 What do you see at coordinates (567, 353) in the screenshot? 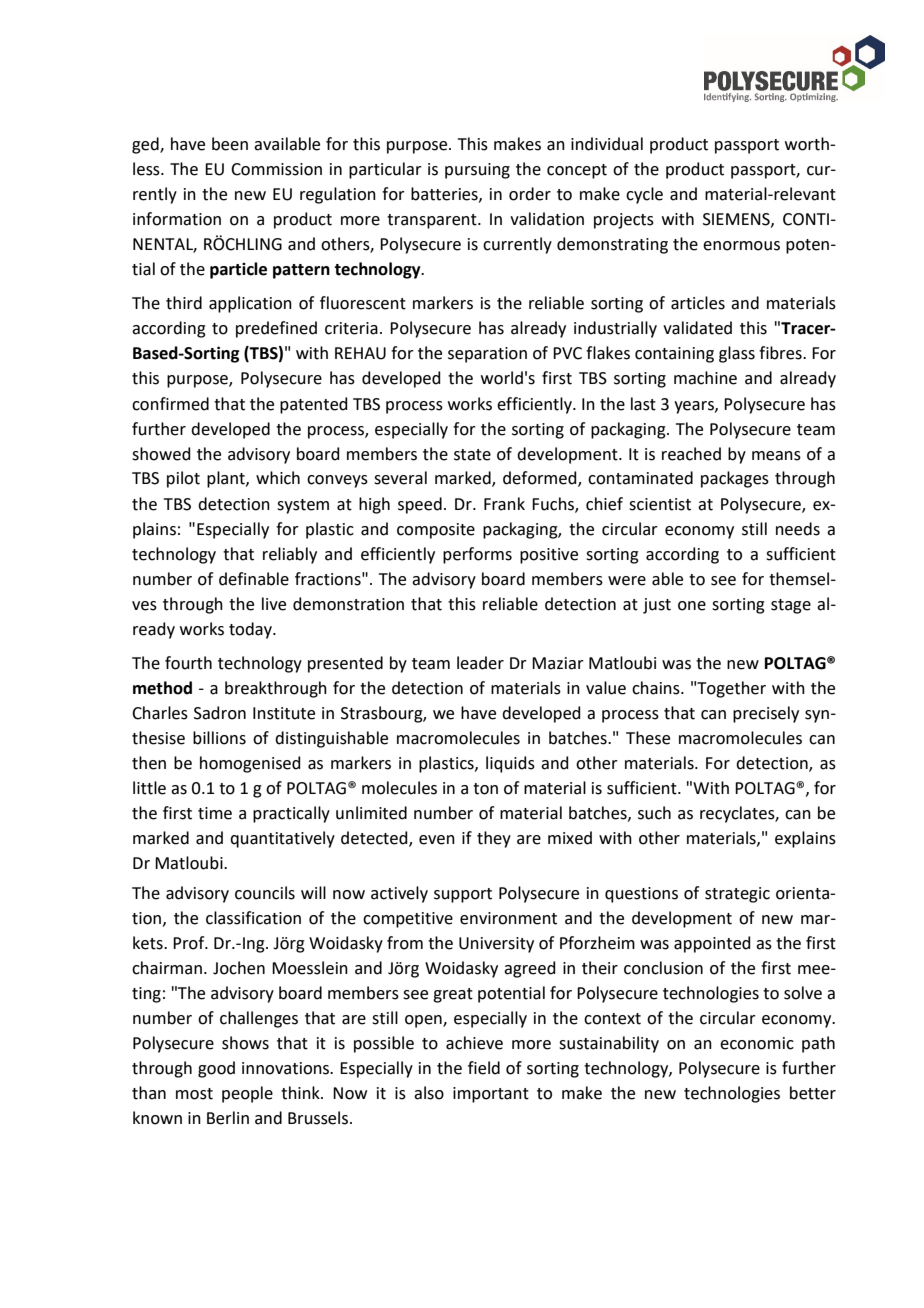
I see `PVC` at bounding box center [567, 353].
